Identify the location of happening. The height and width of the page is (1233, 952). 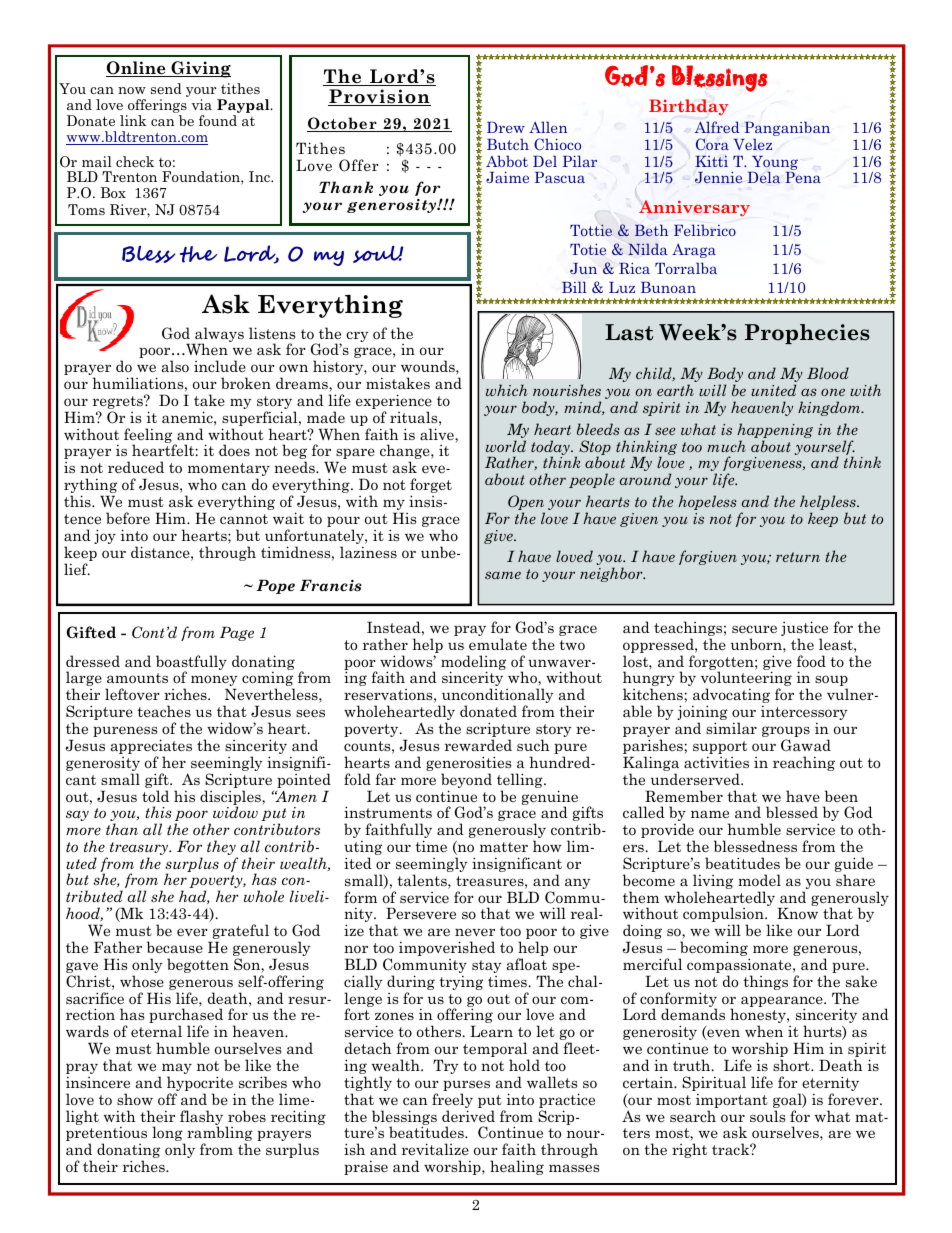
(775, 432).
